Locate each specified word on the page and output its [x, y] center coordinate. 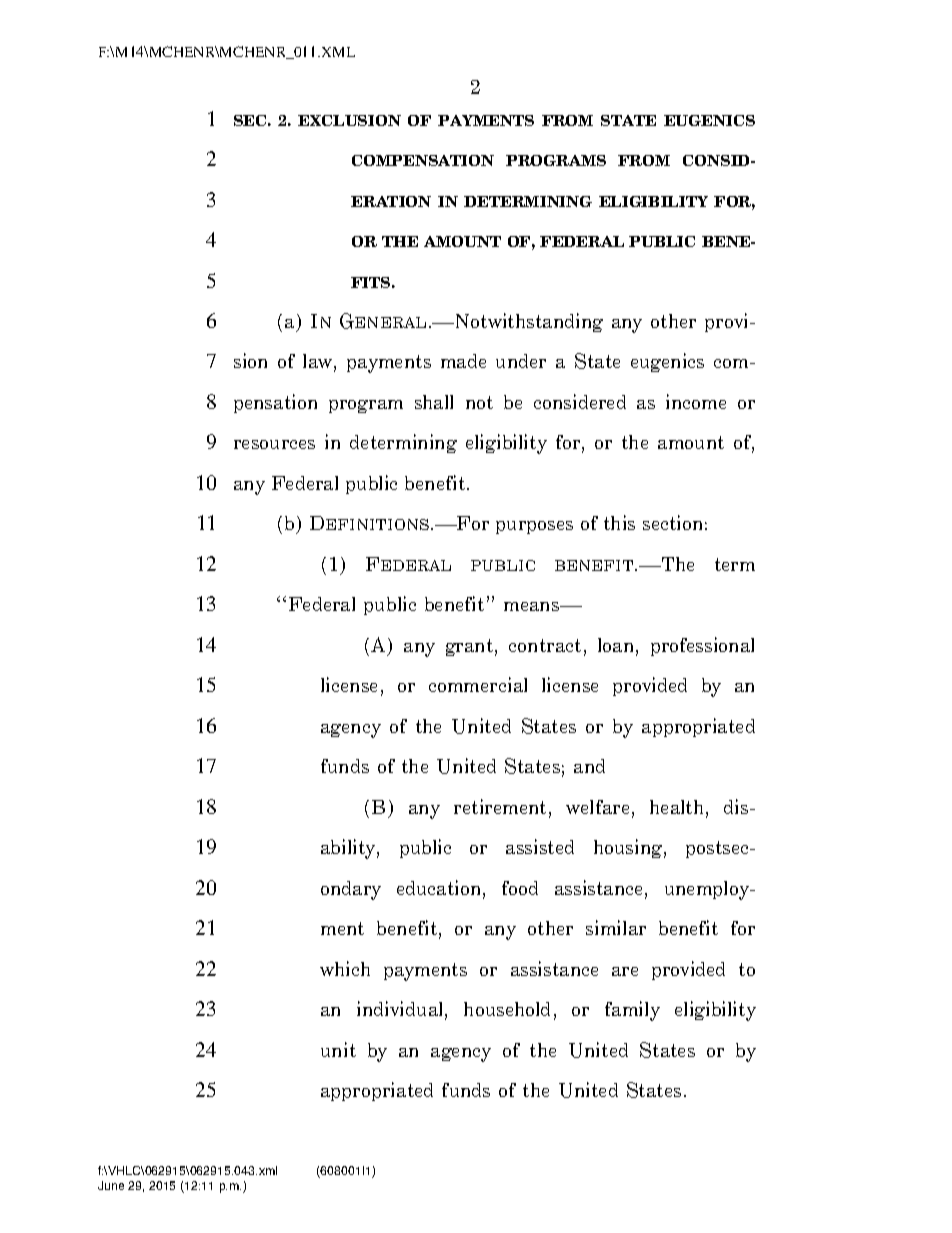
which [345, 968]
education [440, 889]
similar [616, 927]
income [696, 401]
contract [545, 645]
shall [434, 402]
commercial [478, 684]
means [533, 606]
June [111, 1185]
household [507, 1009]
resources [274, 444]
